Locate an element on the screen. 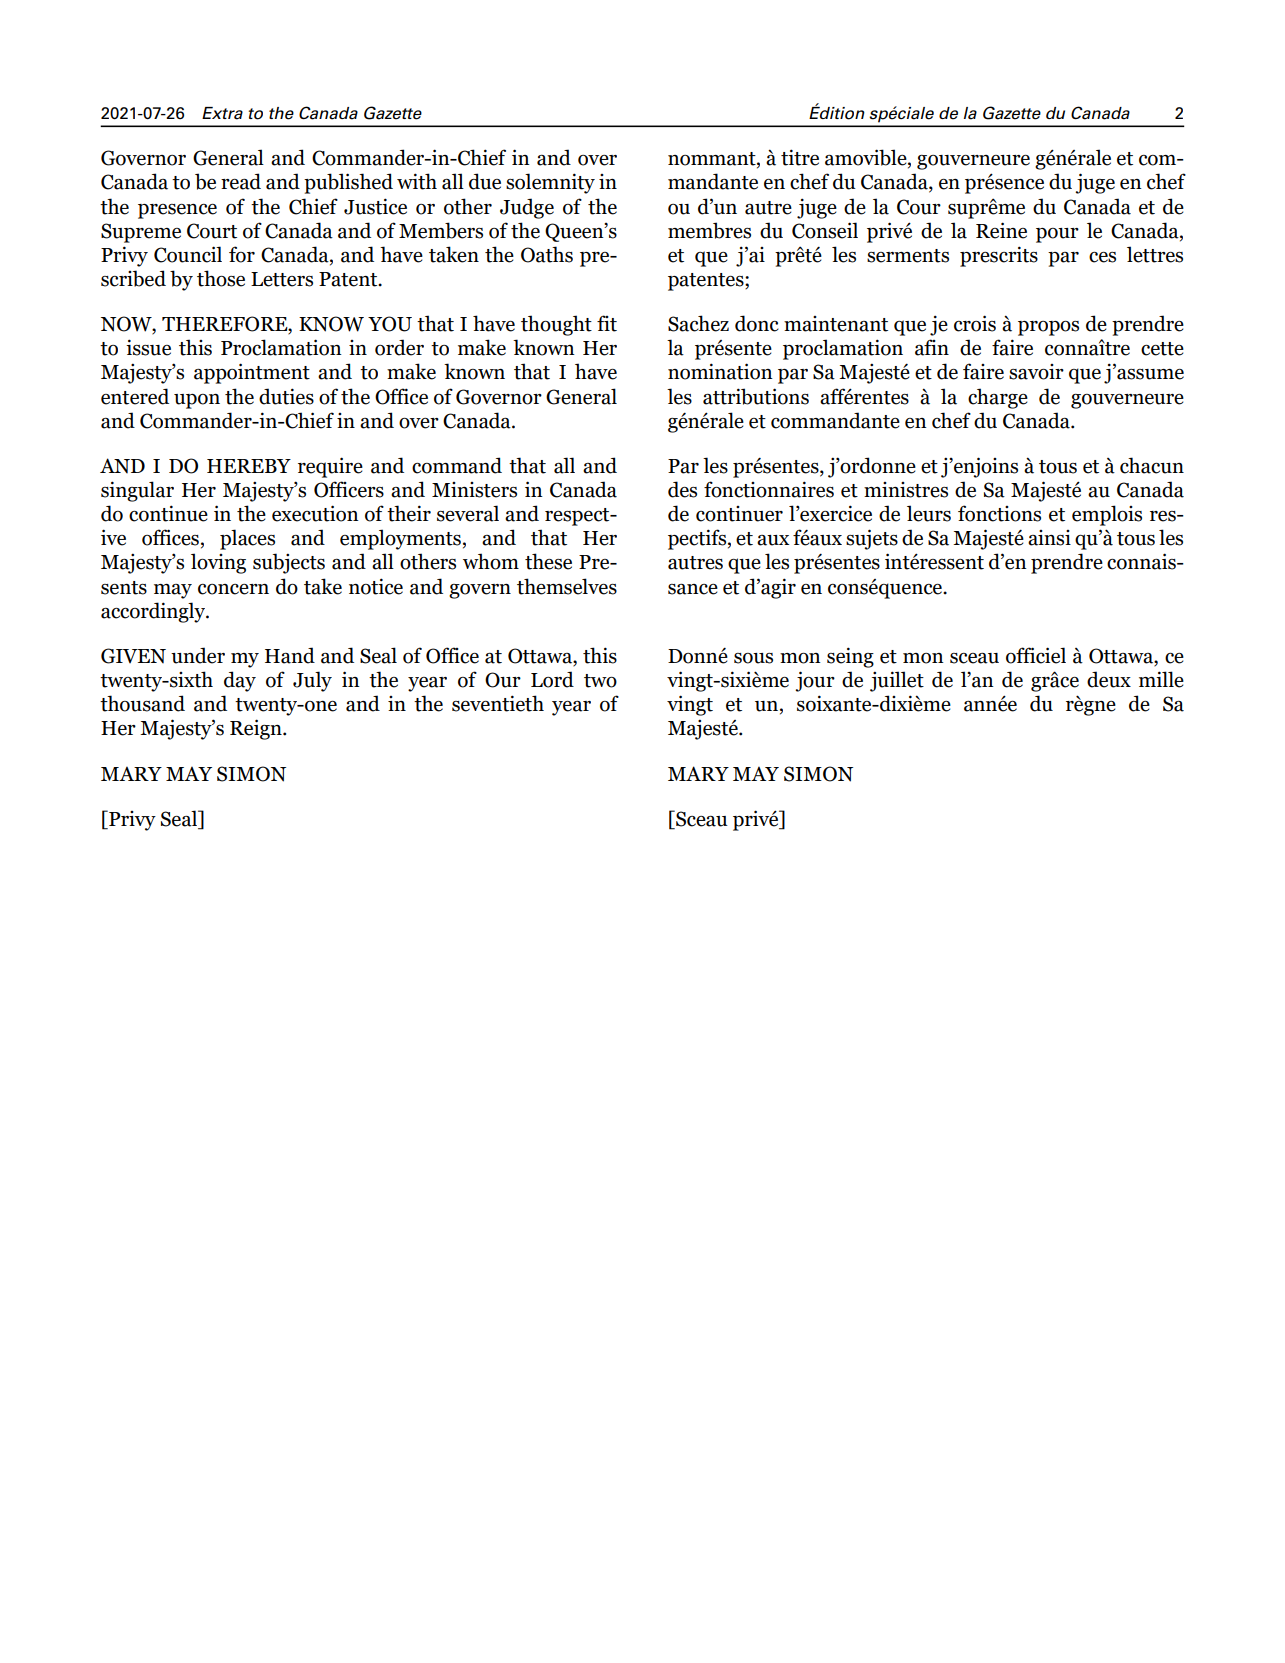 The width and height of the screenshot is (1285, 1663). HEREBY is located at coordinates (249, 466).
